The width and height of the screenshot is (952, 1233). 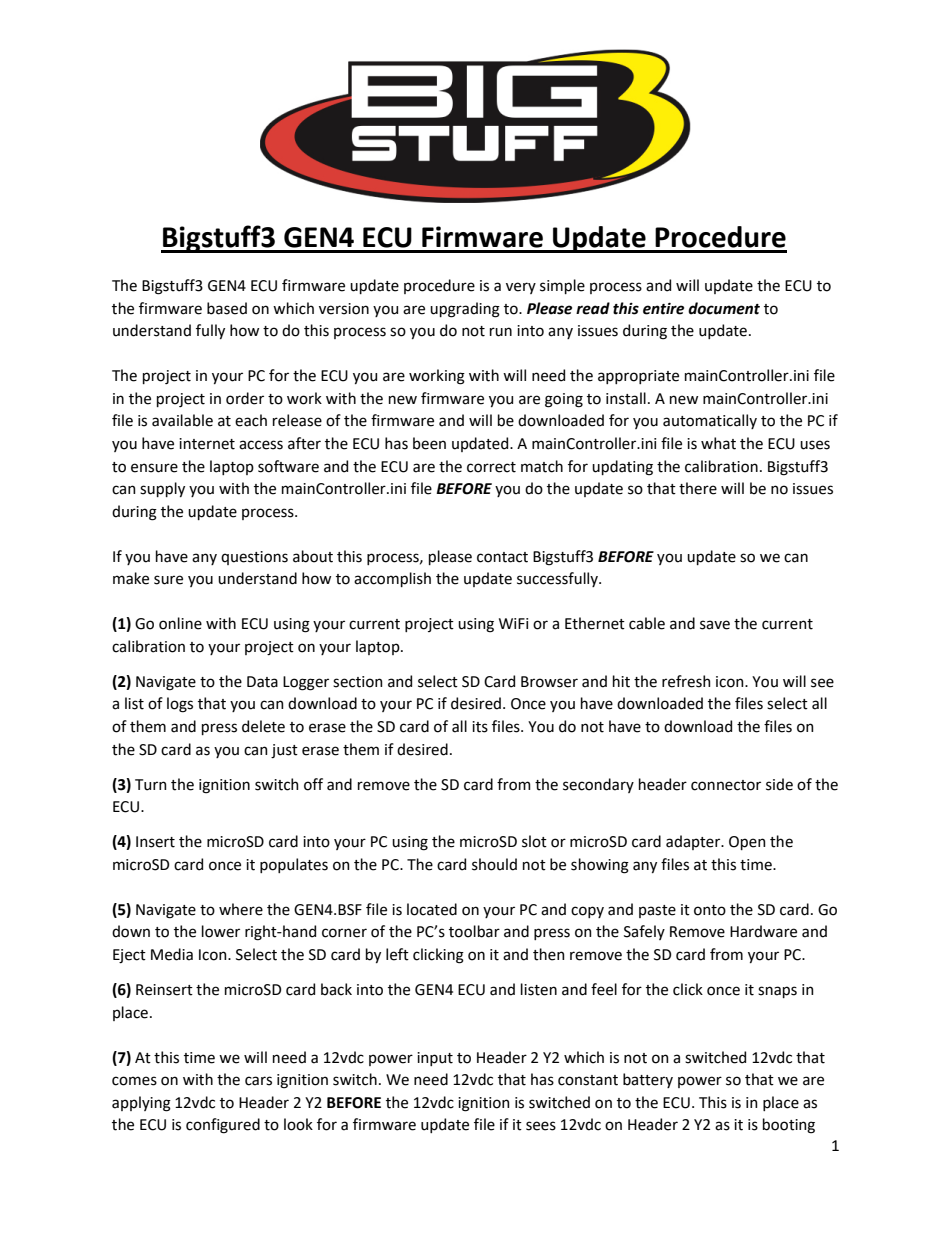 I want to click on should, so click(x=494, y=864).
